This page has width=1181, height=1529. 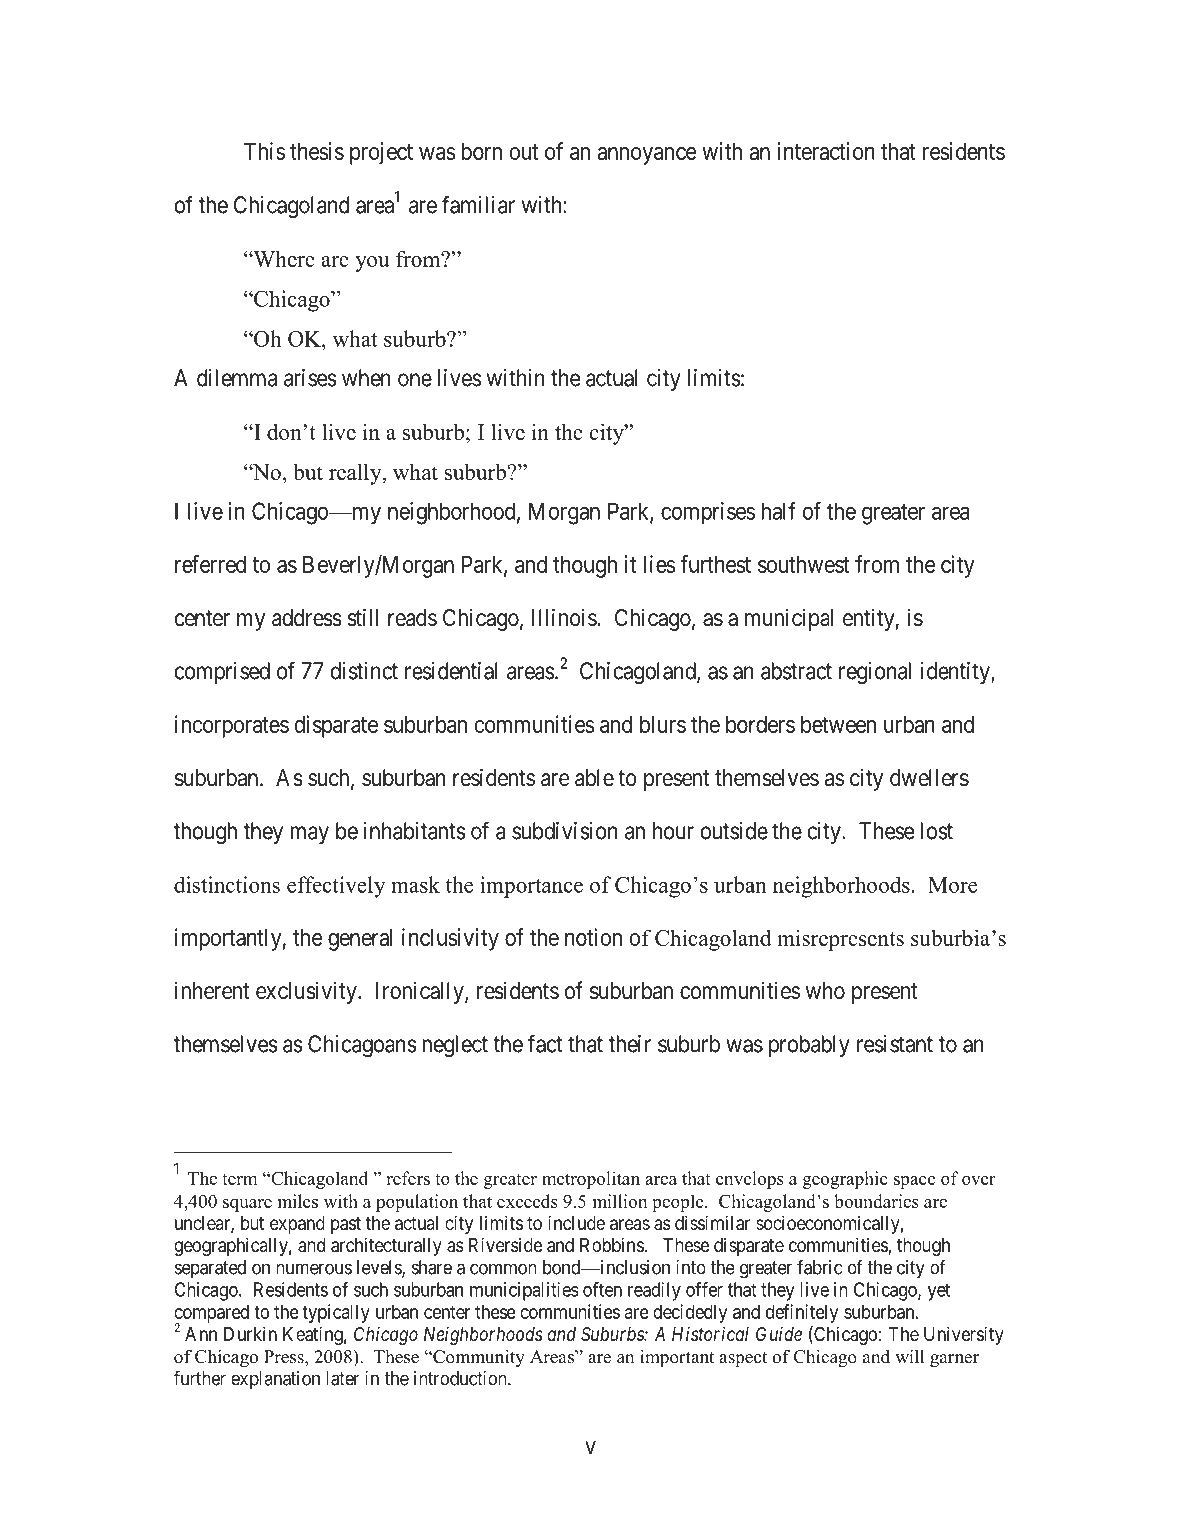 I want to click on often, so click(x=602, y=1289).
